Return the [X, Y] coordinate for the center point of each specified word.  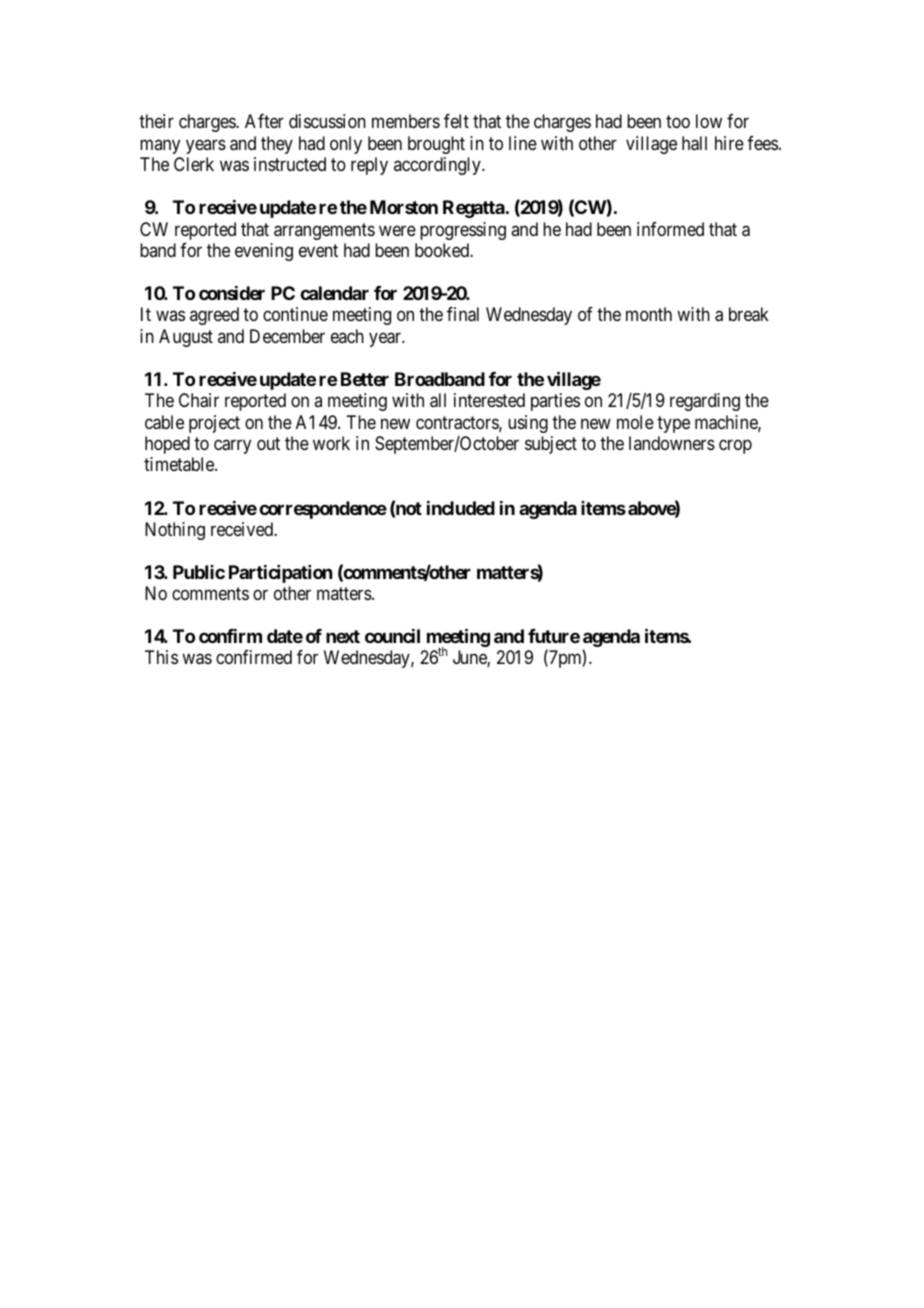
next [343, 636]
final [463, 314]
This [161, 657]
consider [232, 293]
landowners [672, 443]
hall [694, 143]
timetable [180, 464]
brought [436, 145]
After [264, 121]
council [392, 636]
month [649, 314]
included [461, 508]
